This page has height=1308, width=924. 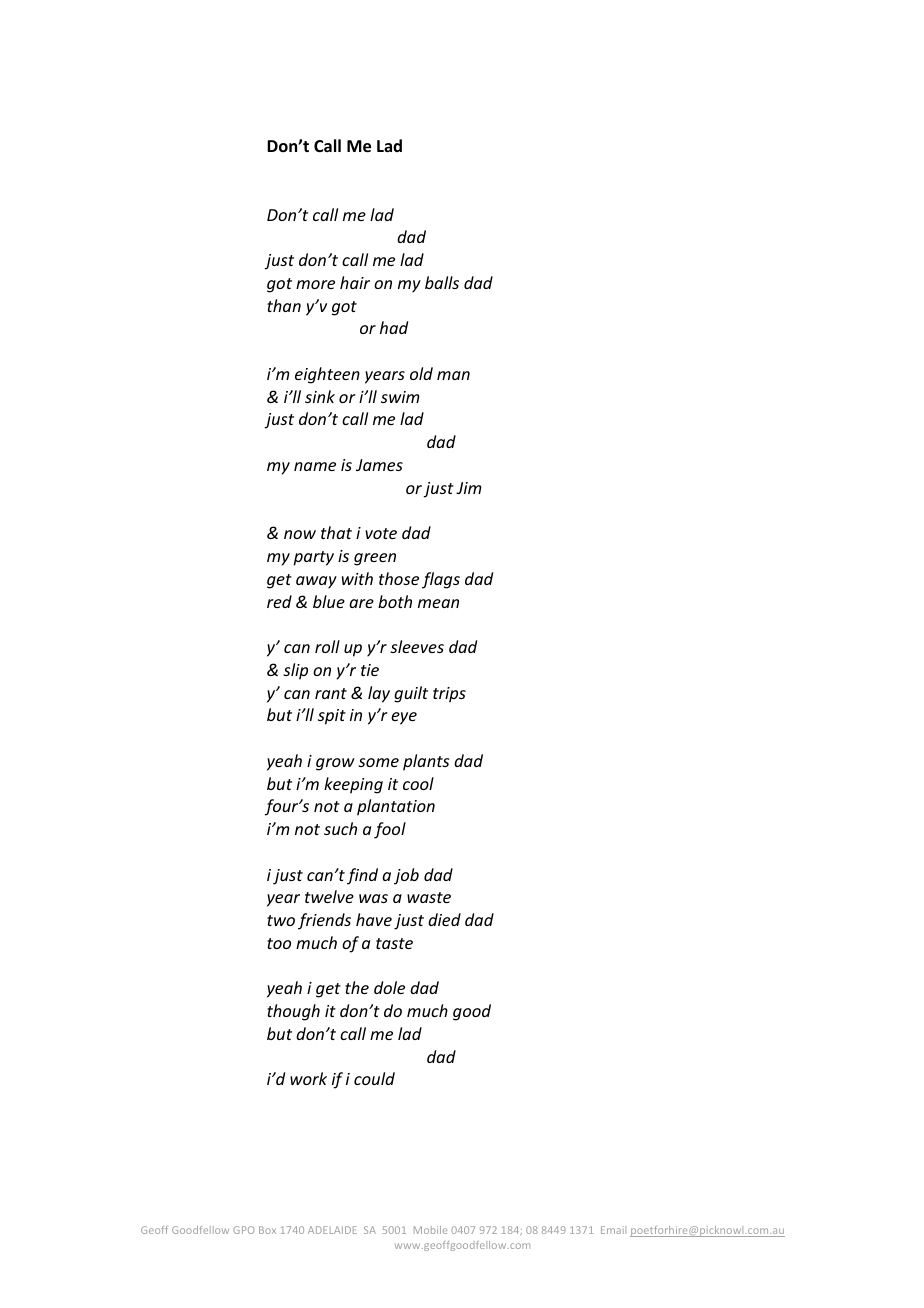 What do you see at coordinates (281, 920) in the page?
I see `two` at bounding box center [281, 920].
